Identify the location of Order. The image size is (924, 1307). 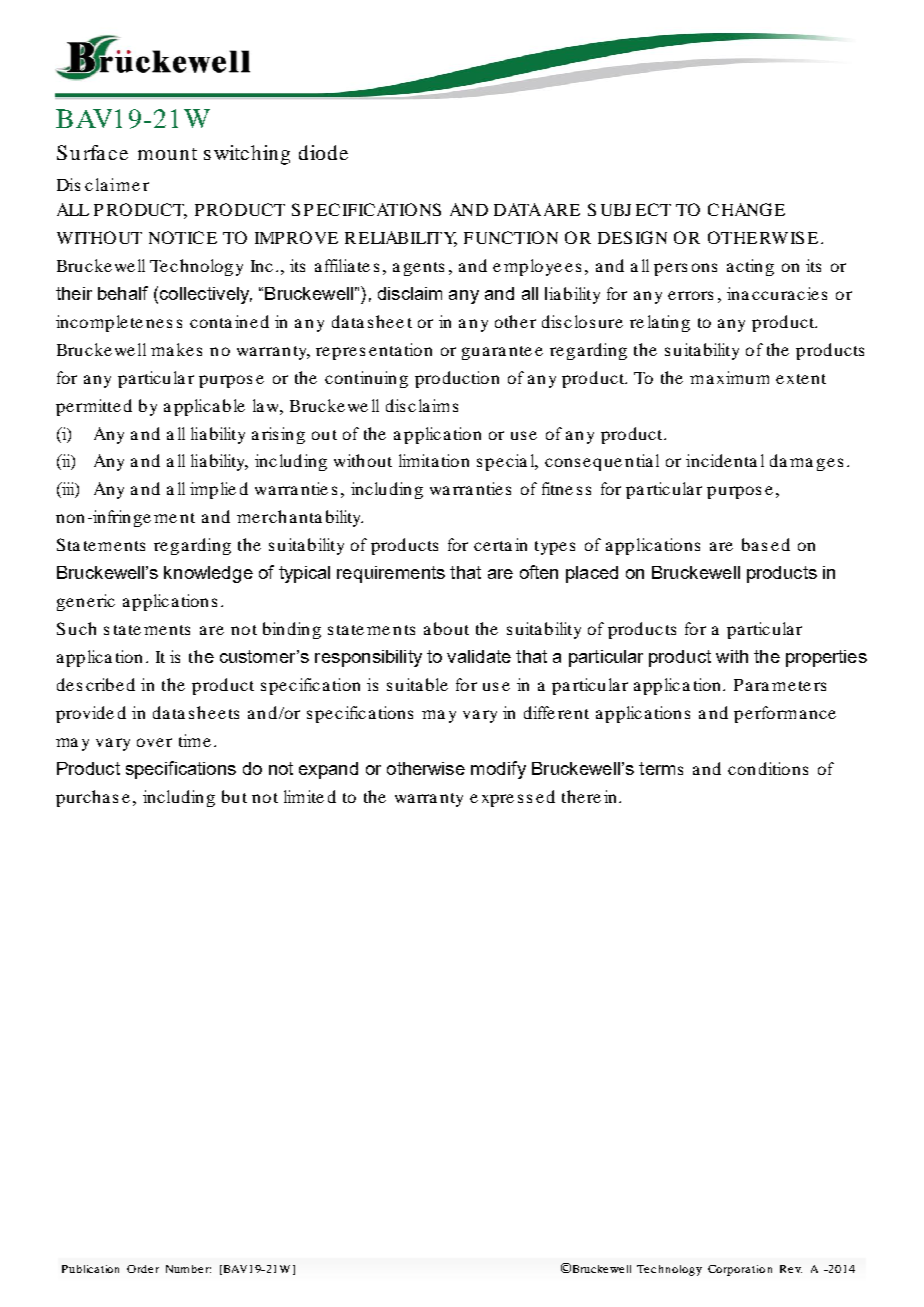
(143, 1269).
